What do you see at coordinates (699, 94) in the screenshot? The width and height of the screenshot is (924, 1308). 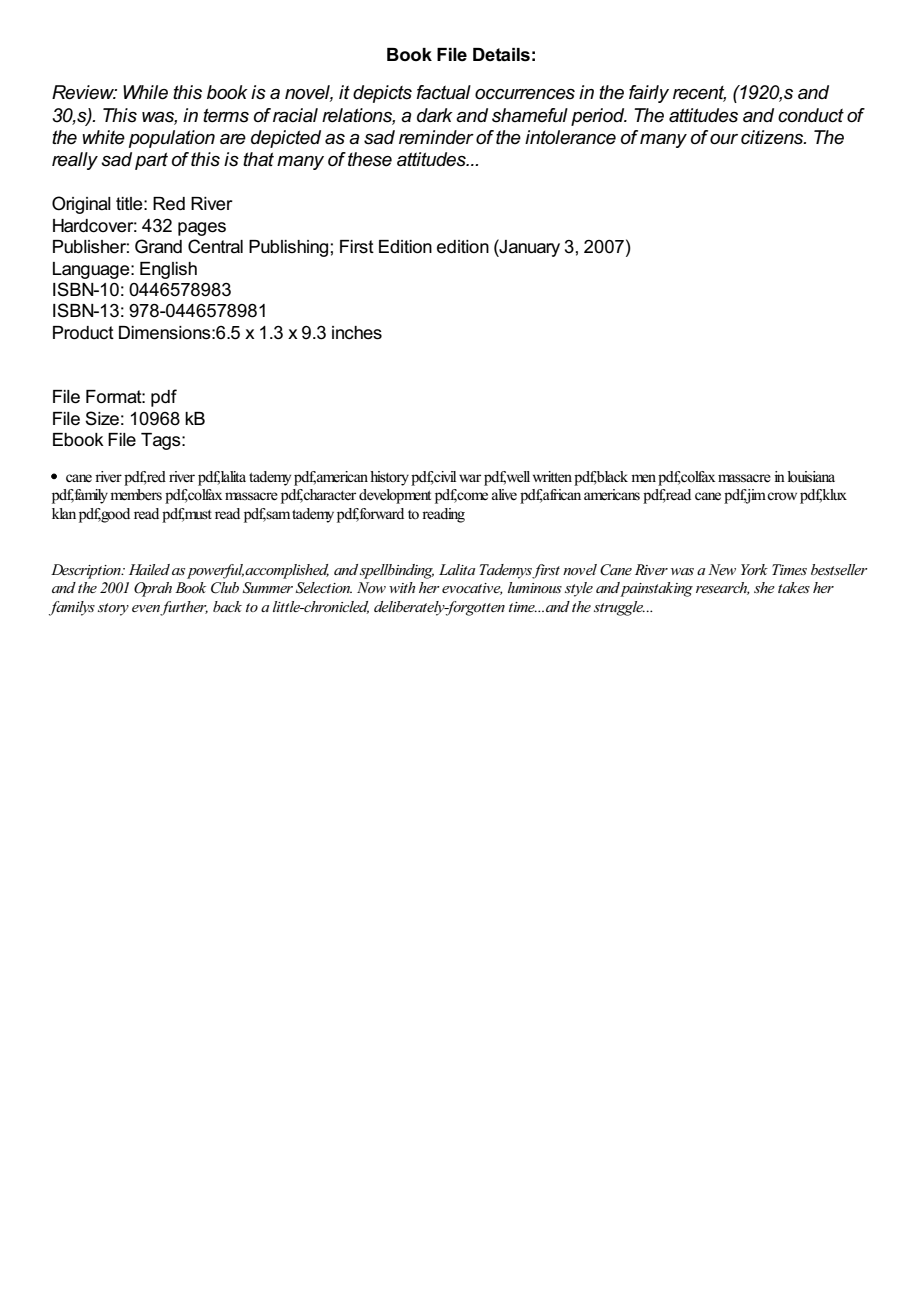 I see `recent` at bounding box center [699, 94].
